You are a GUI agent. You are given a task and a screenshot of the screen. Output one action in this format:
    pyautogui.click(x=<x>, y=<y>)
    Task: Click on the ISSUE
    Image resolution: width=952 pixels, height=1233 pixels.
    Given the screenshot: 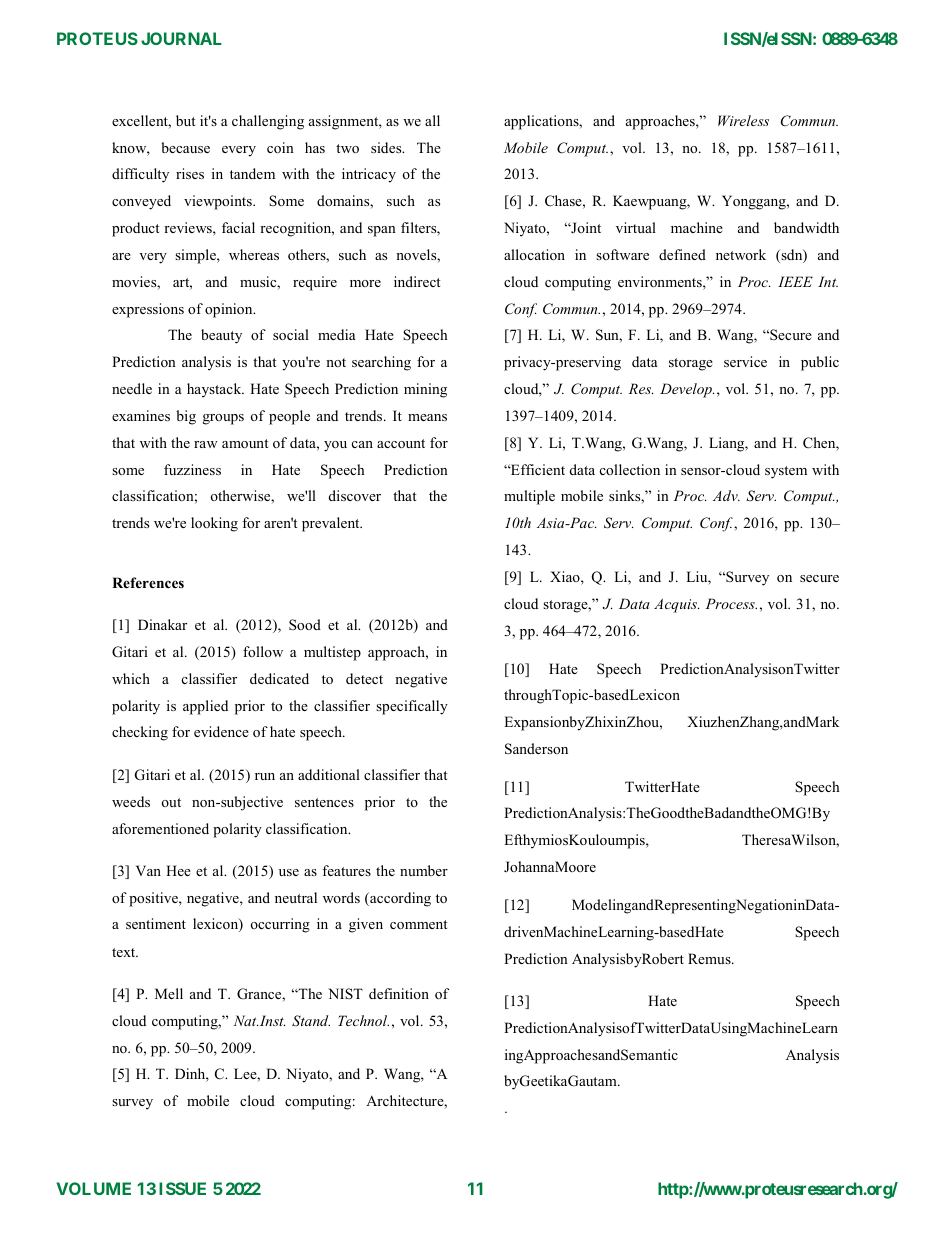 What is the action you would take?
    pyautogui.click(x=182, y=1188)
